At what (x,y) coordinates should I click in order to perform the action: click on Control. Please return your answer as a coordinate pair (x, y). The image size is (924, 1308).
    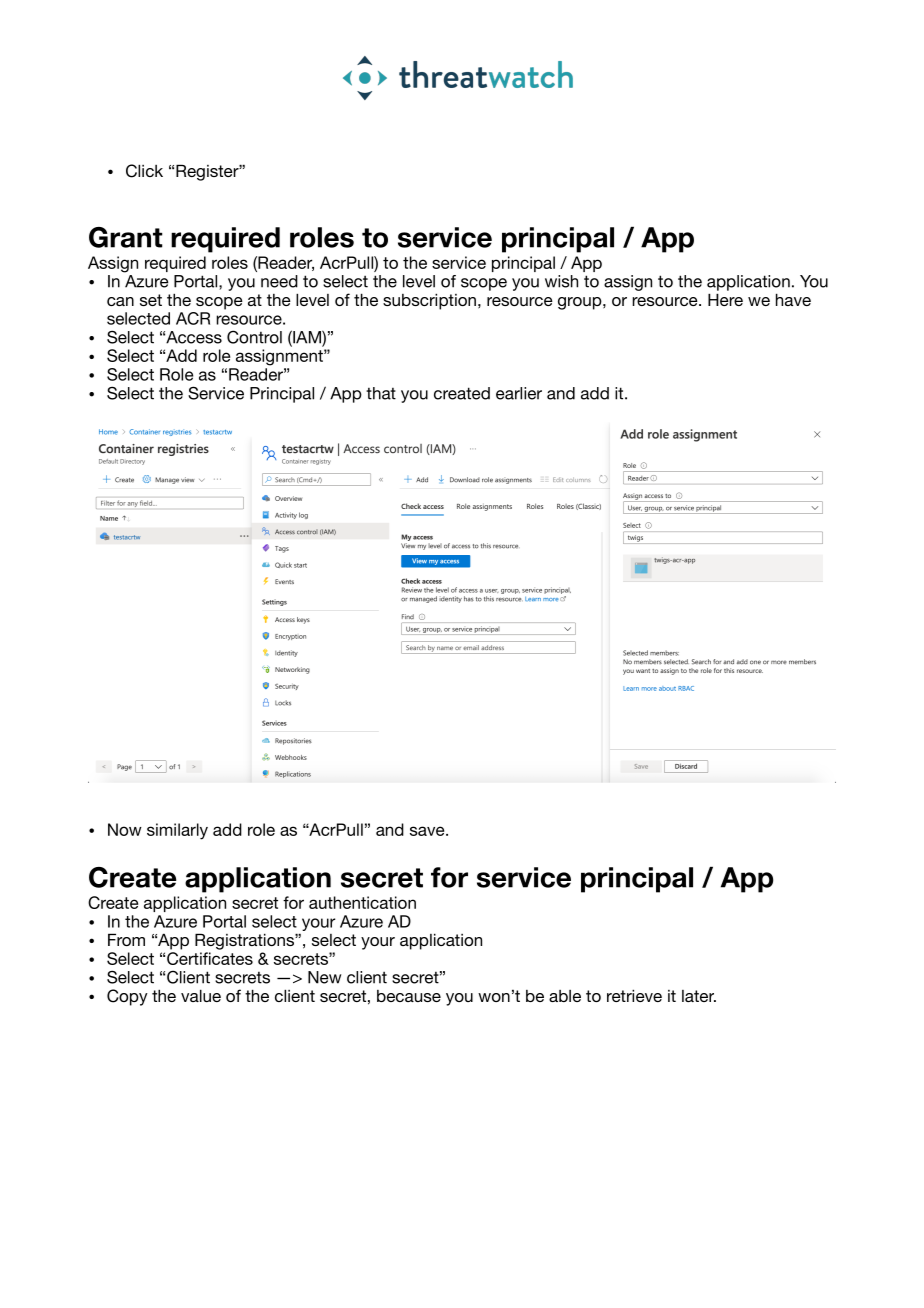
    Looking at the image, I should click on (254, 337).
